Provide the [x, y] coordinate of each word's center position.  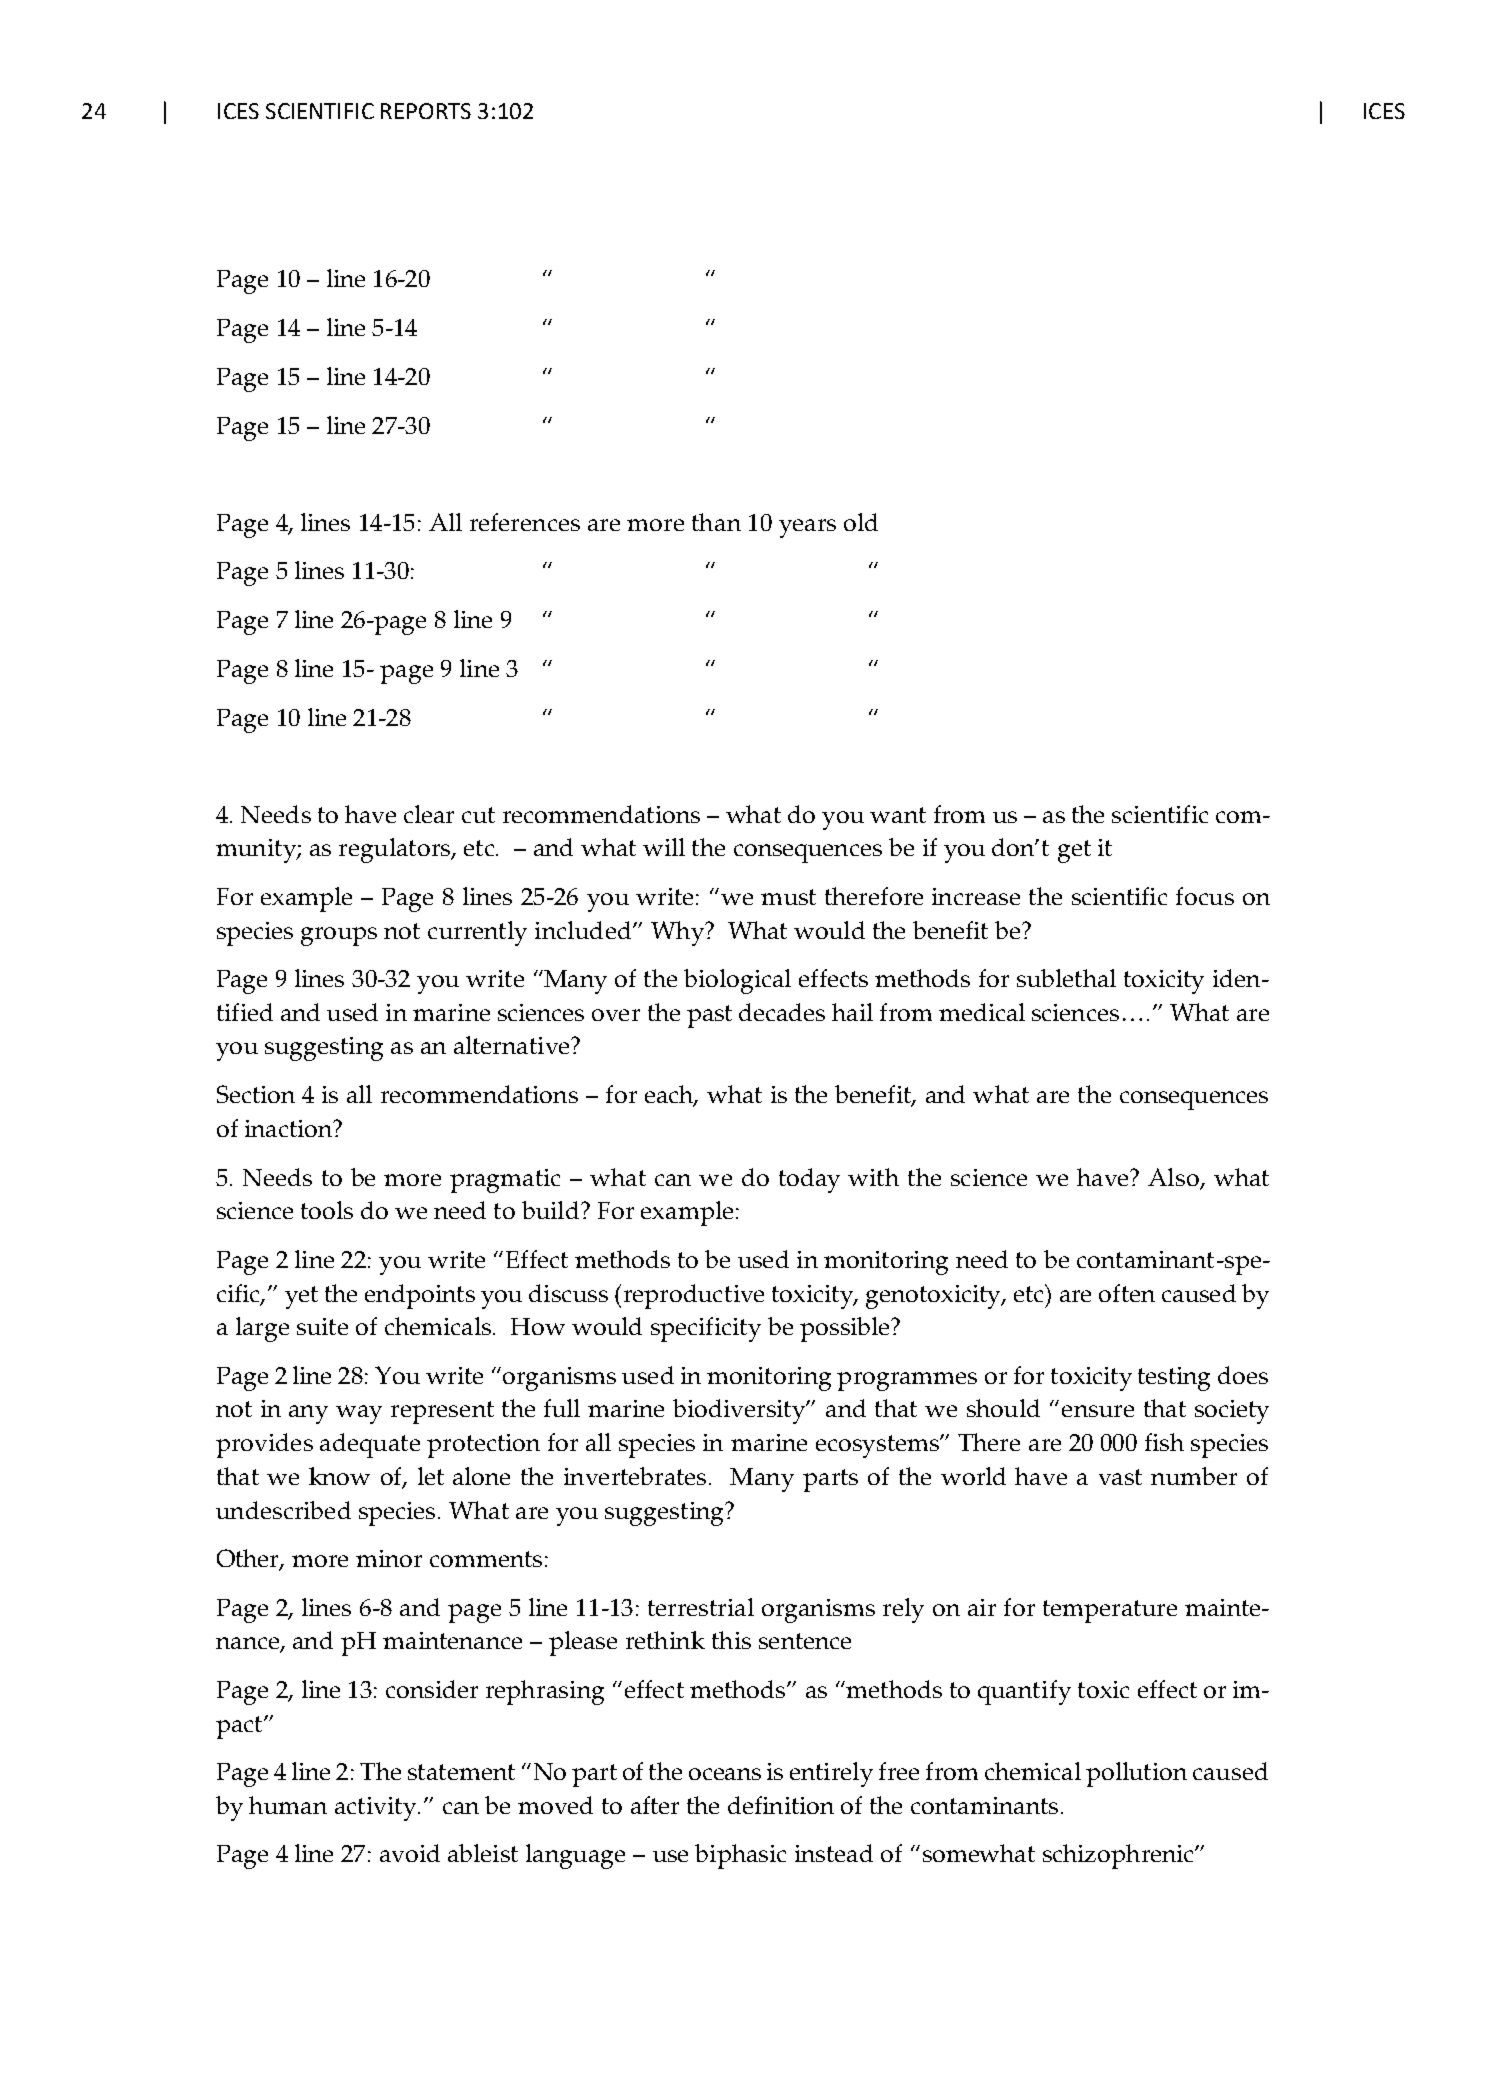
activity [377, 1809]
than [716, 522]
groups [339, 936]
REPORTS [426, 111]
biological [737, 981]
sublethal [1066, 978]
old [861, 522]
